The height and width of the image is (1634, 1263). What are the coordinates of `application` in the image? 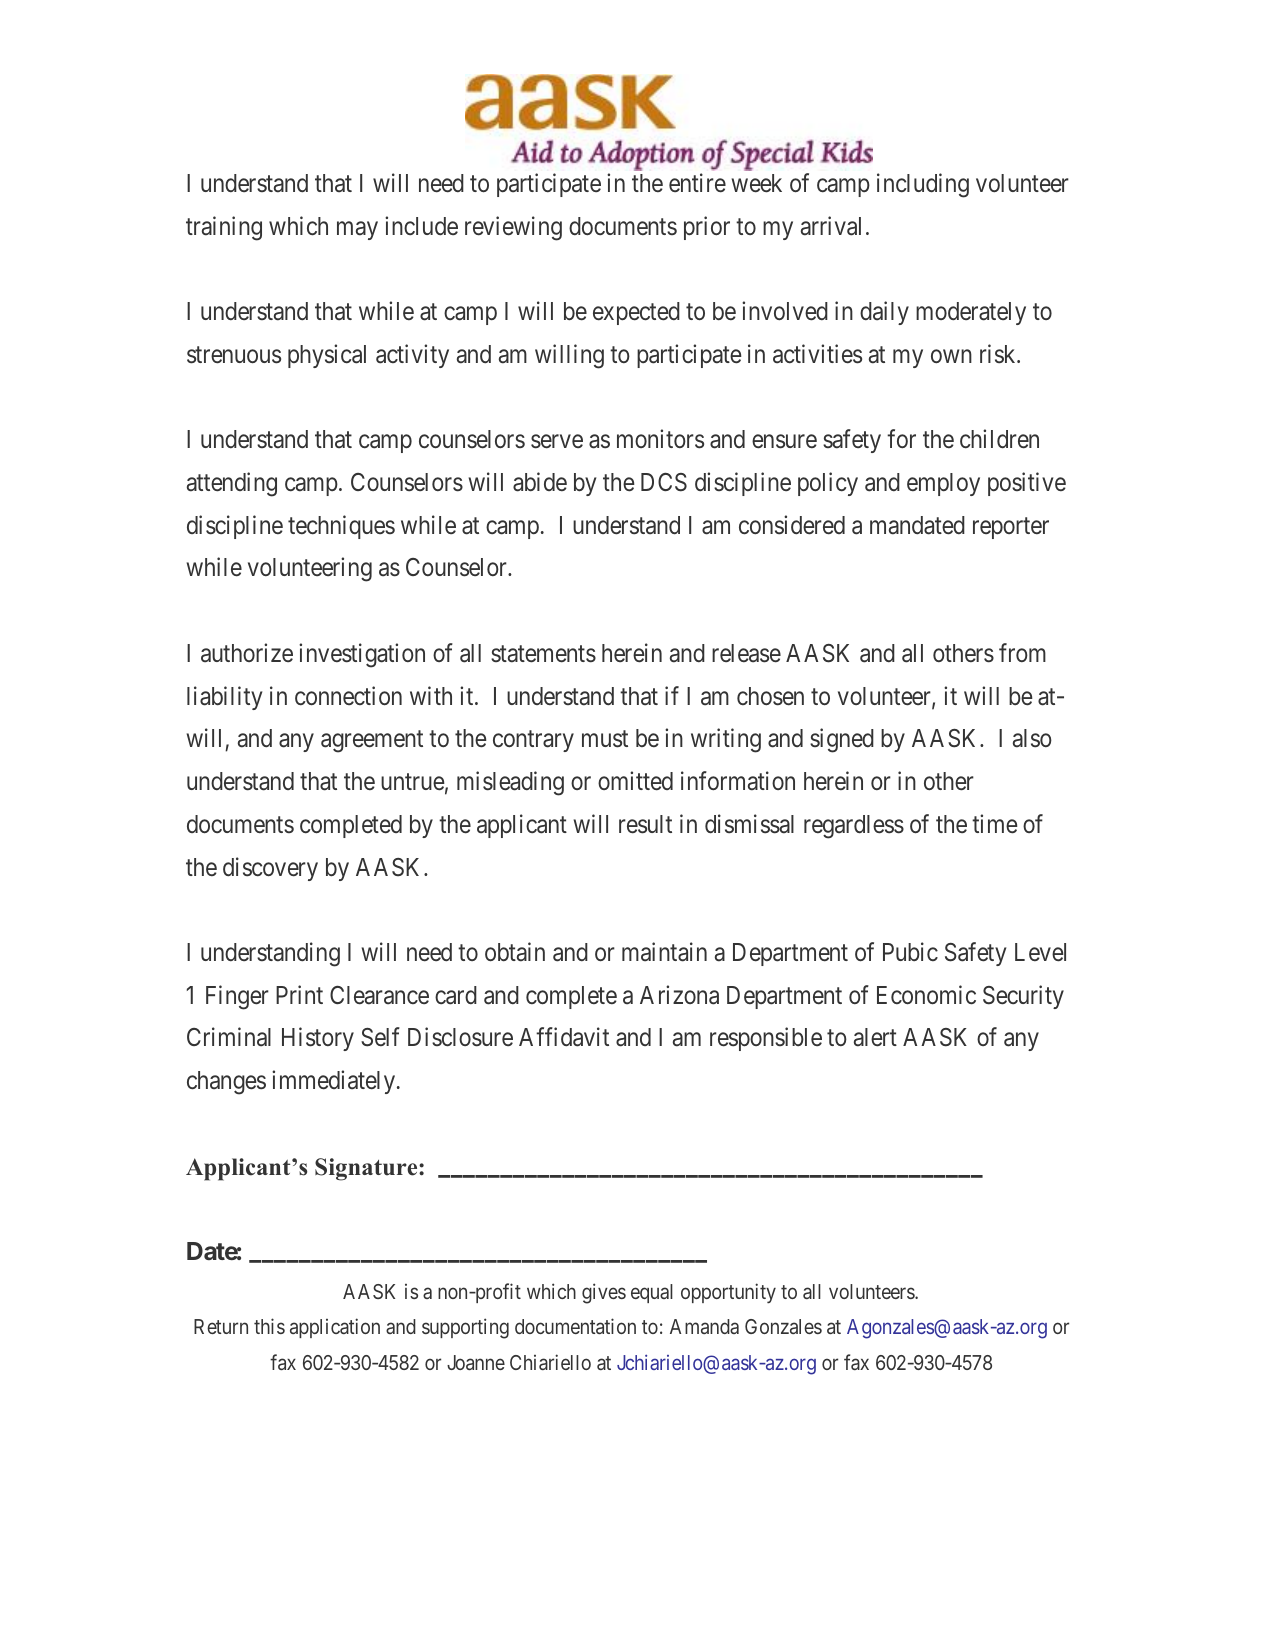 It's located at (335, 1328).
